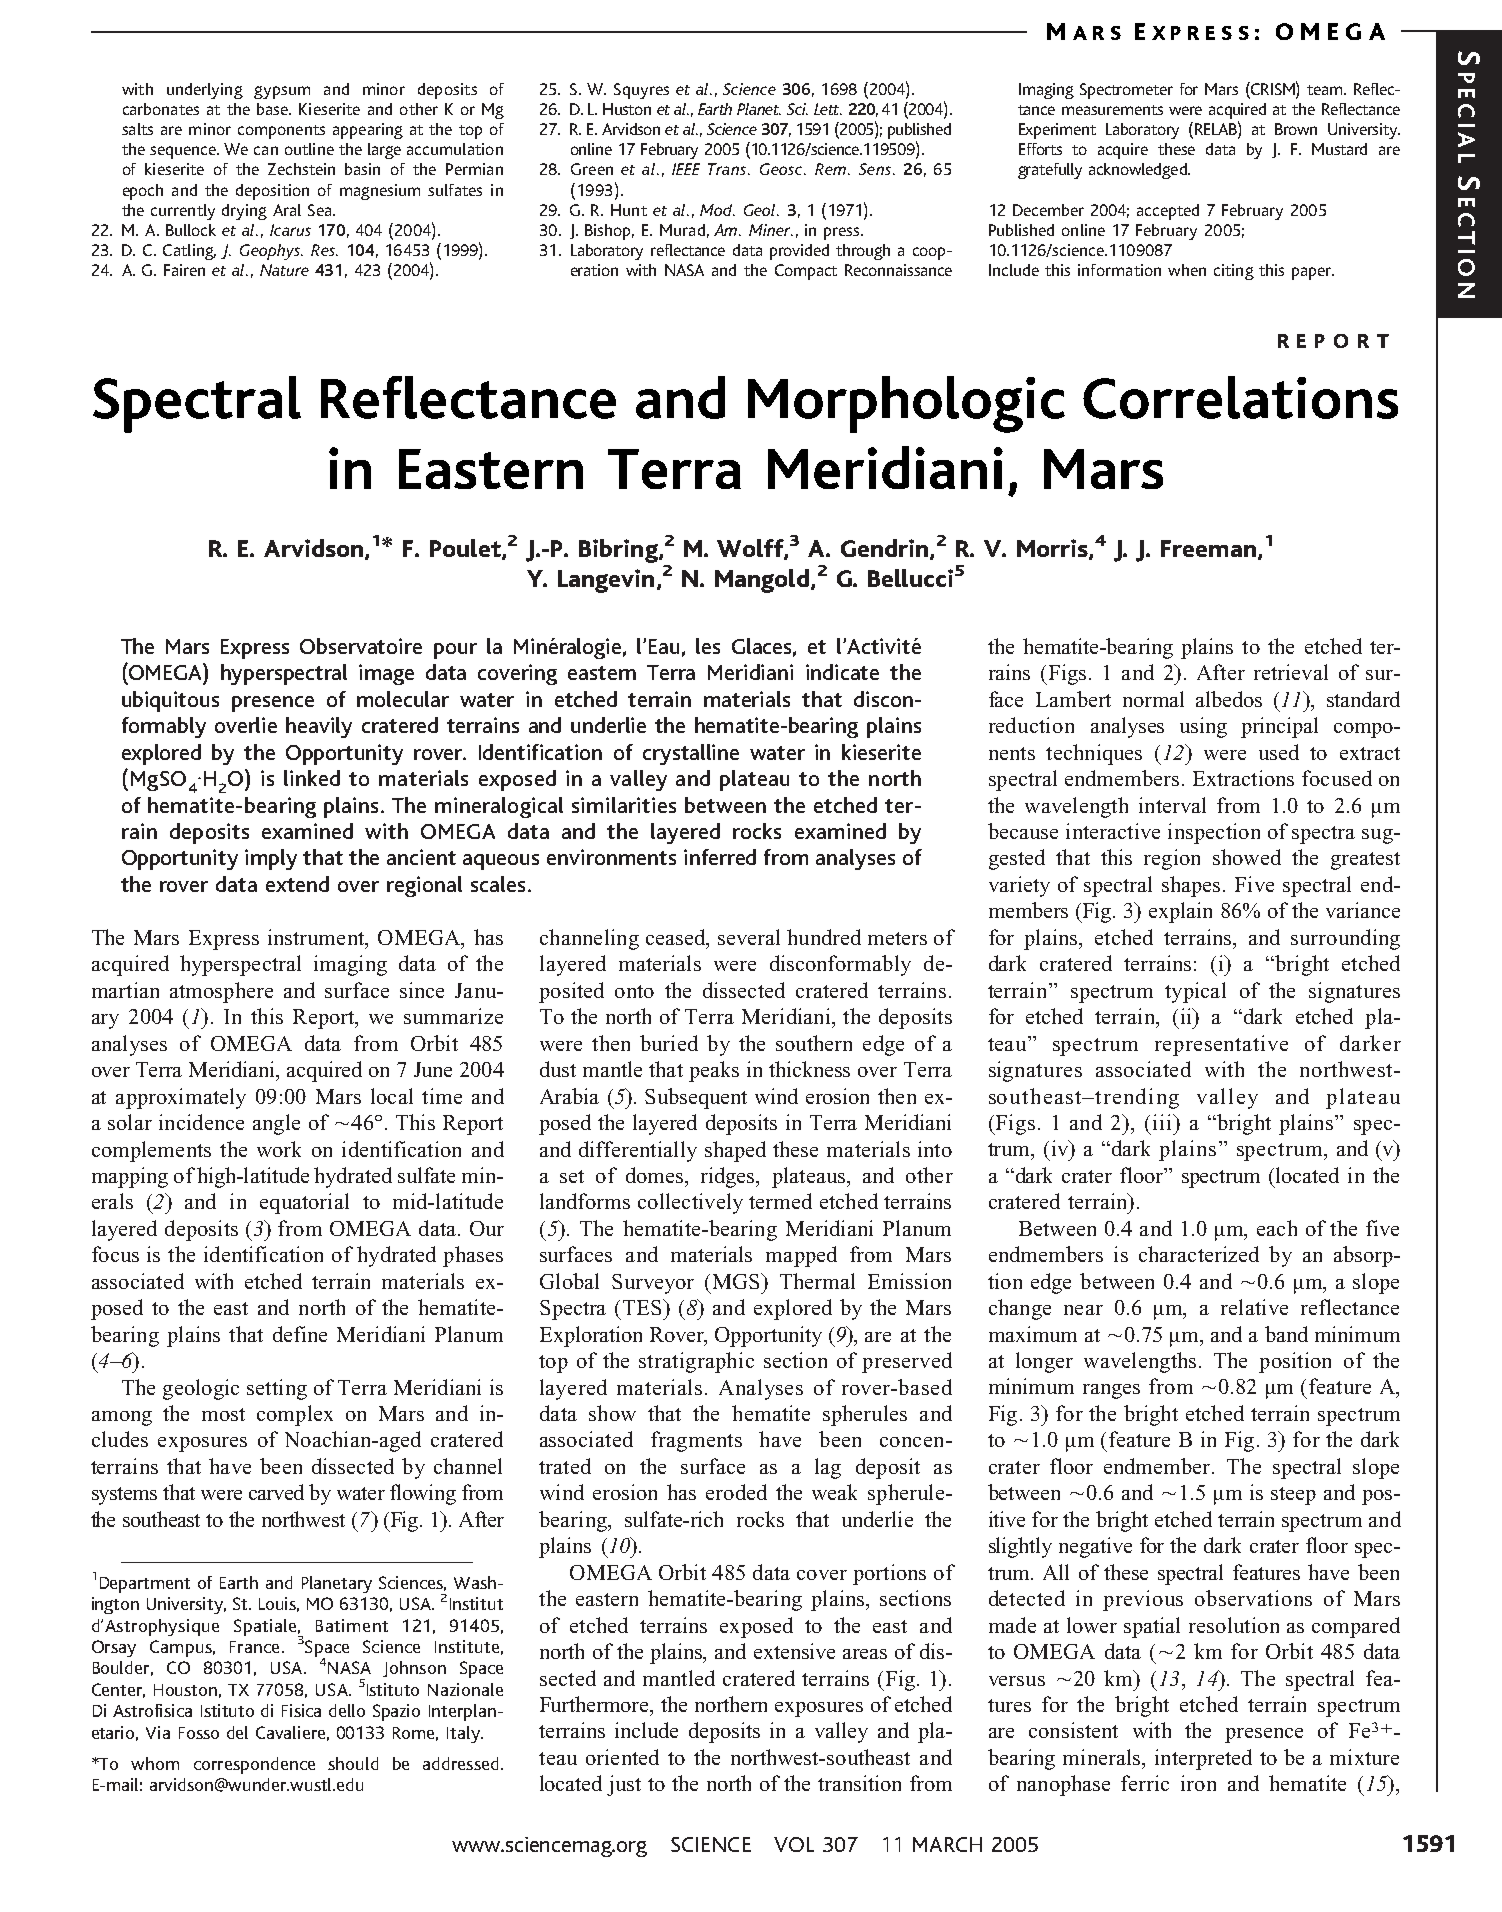  I want to click on characterized, so click(1199, 1254).
